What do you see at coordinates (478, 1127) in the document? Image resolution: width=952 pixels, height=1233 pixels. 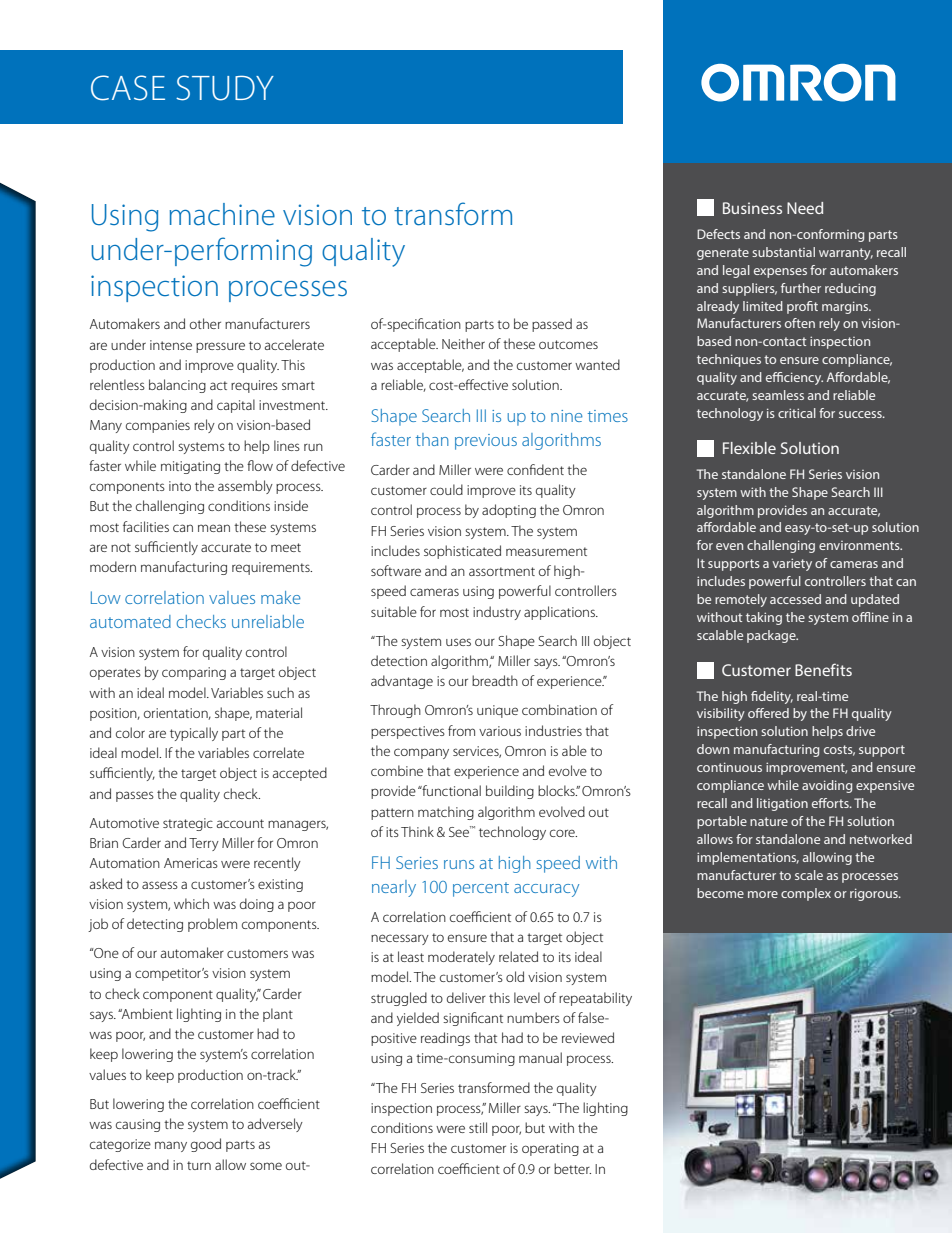 I see `still` at bounding box center [478, 1127].
